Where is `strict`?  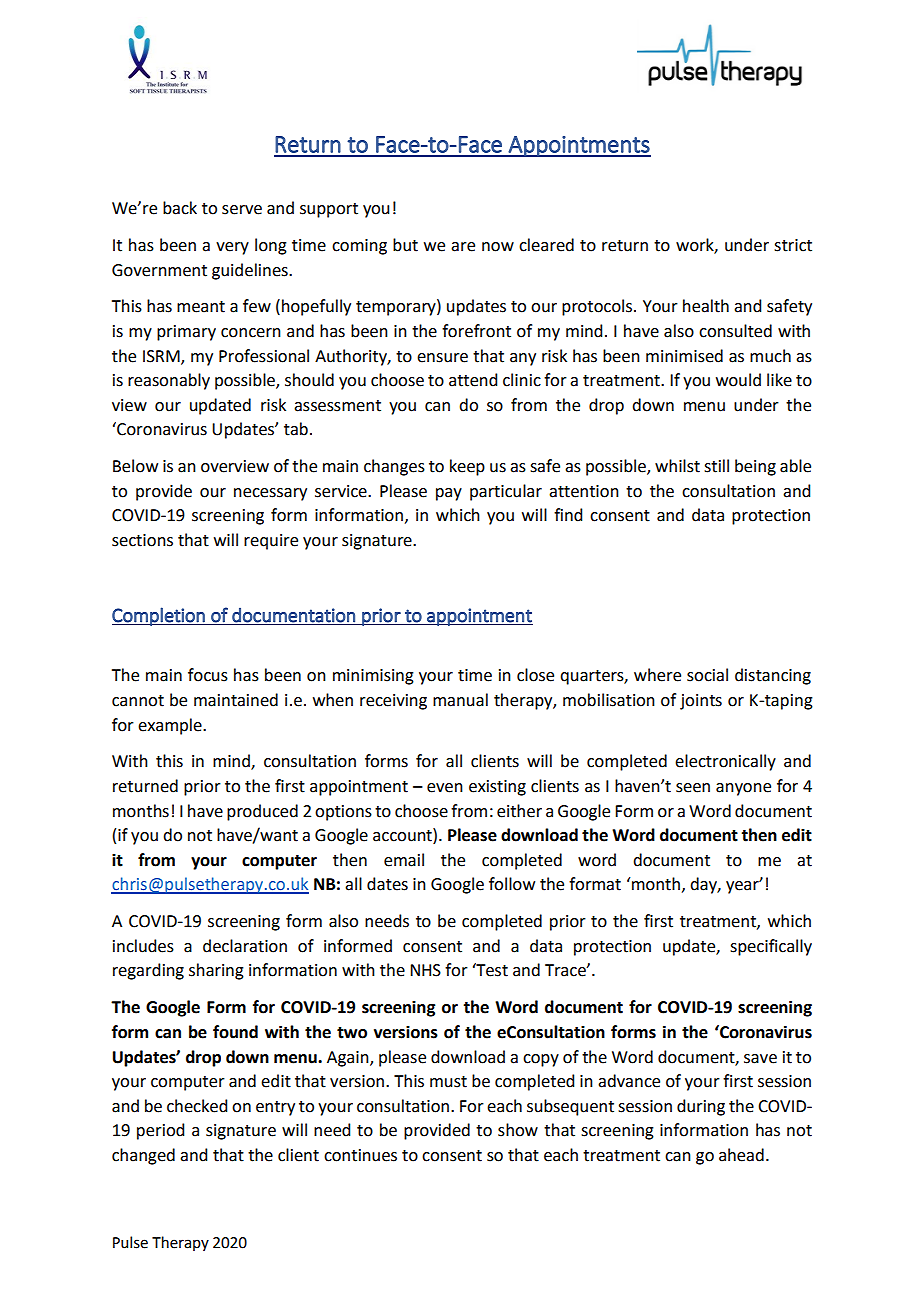 strict is located at coordinates (793, 245).
